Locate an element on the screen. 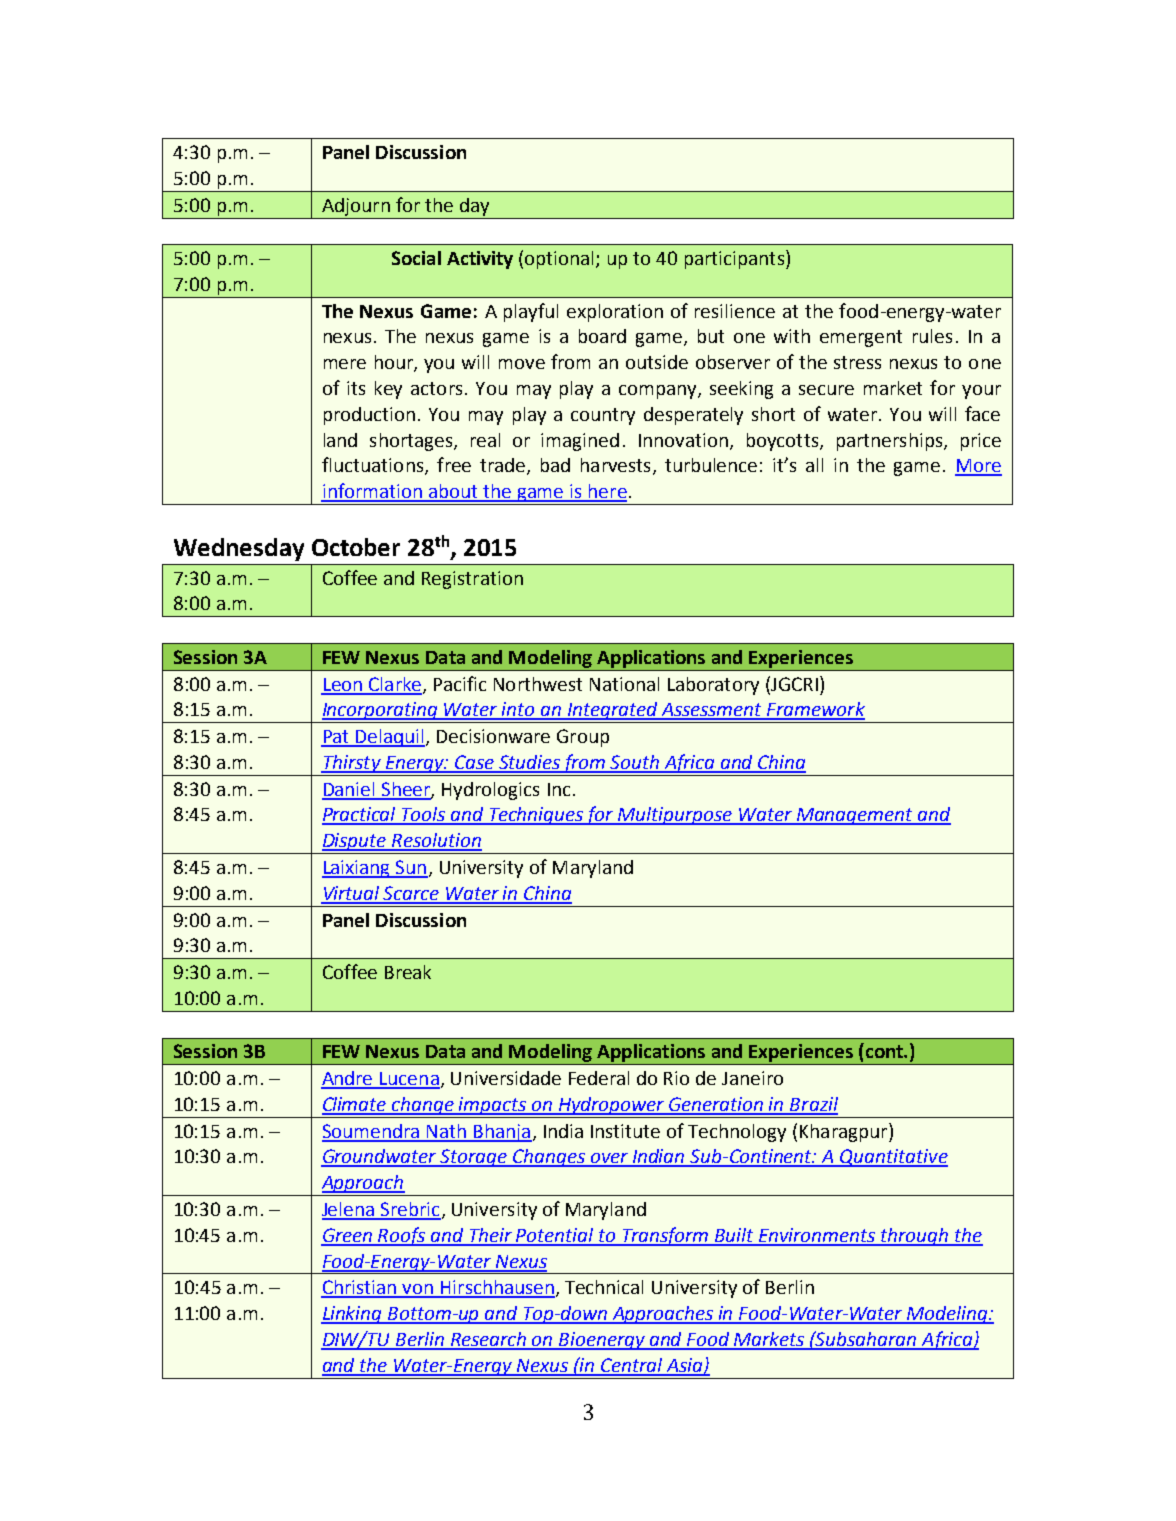  Social is located at coordinates (416, 258).
